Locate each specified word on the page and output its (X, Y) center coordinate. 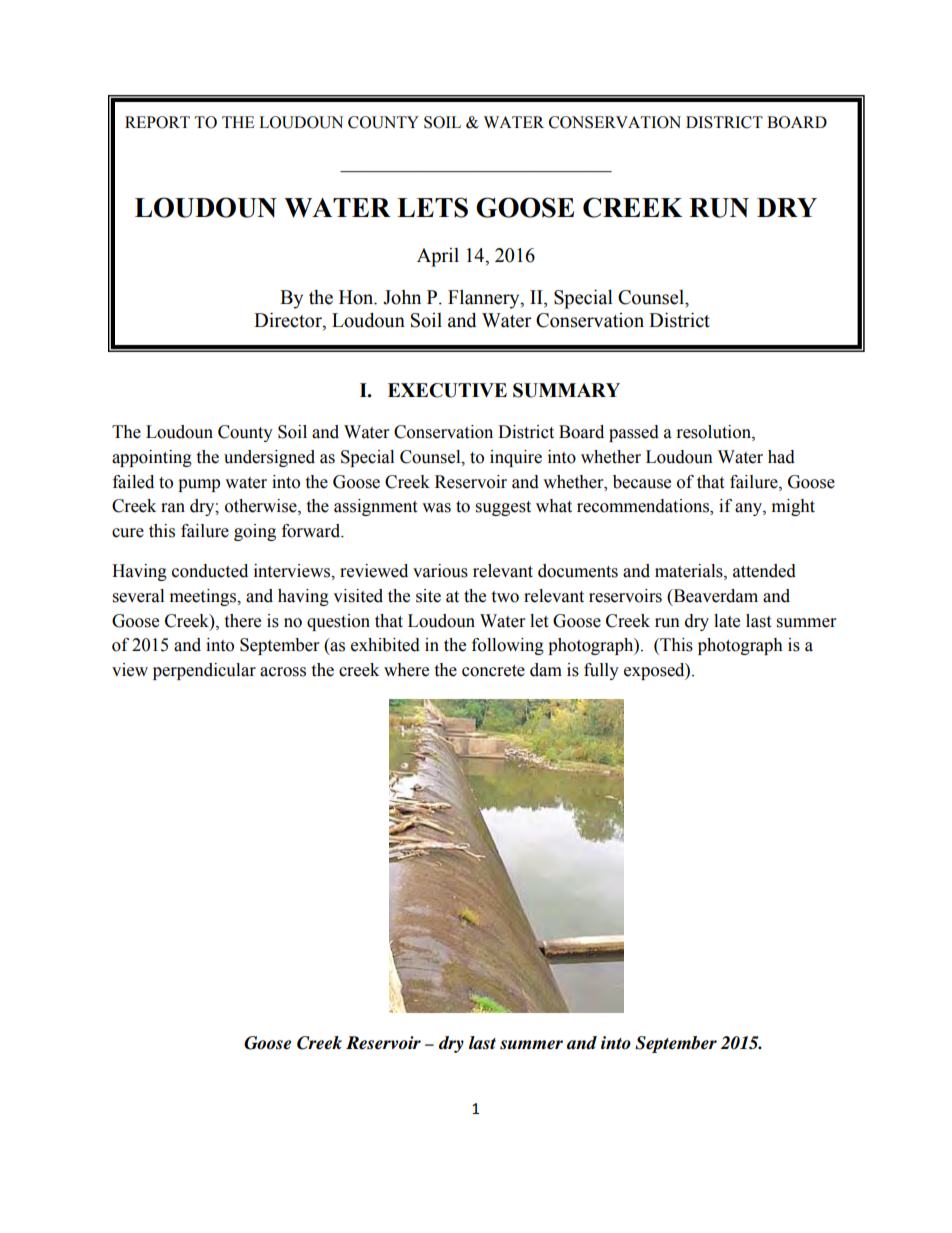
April (438, 257)
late (727, 621)
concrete (493, 671)
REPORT (157, 122)
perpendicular (204, 671)
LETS (432, 207)
